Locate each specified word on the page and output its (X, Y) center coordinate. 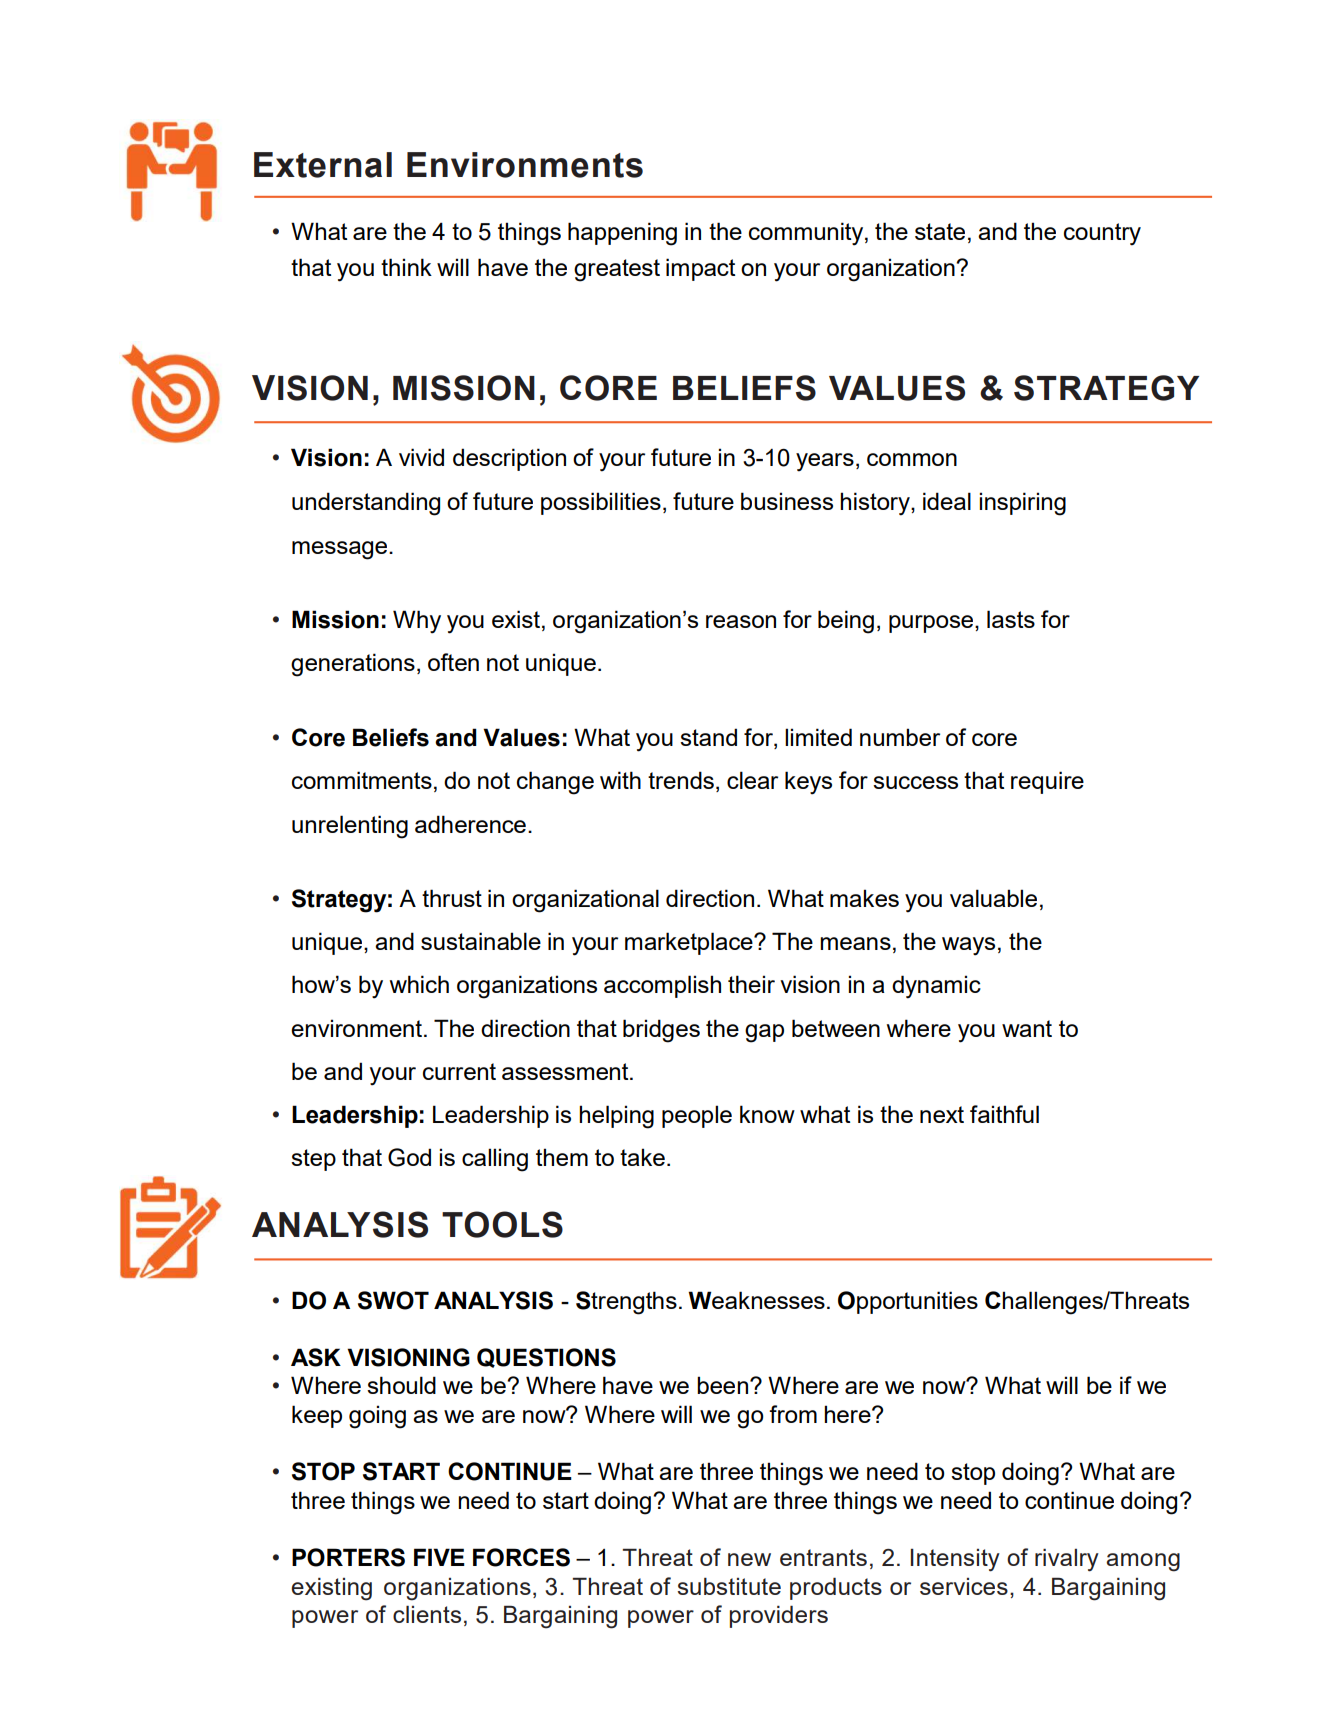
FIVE (439, 1557)
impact (700, 269)
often (453, 662)
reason (741, 621)
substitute (729, 1586)
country (1102, 234)
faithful (1004, 1114)
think (406, 267)
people (697, 1116)
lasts (1011, 619)
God (409, 1157)
